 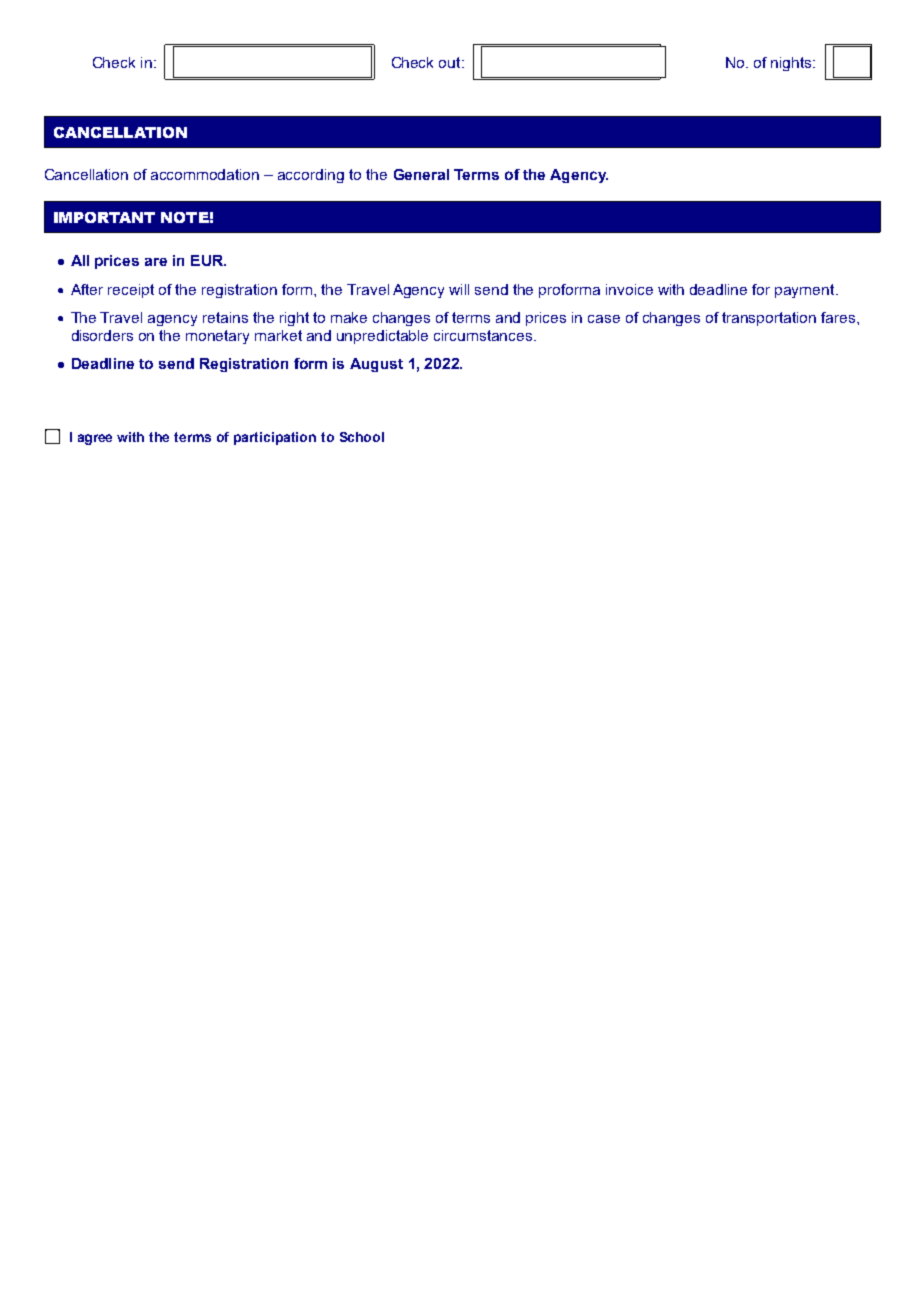 I want to click on EUR, so click(x=208, y=260).
